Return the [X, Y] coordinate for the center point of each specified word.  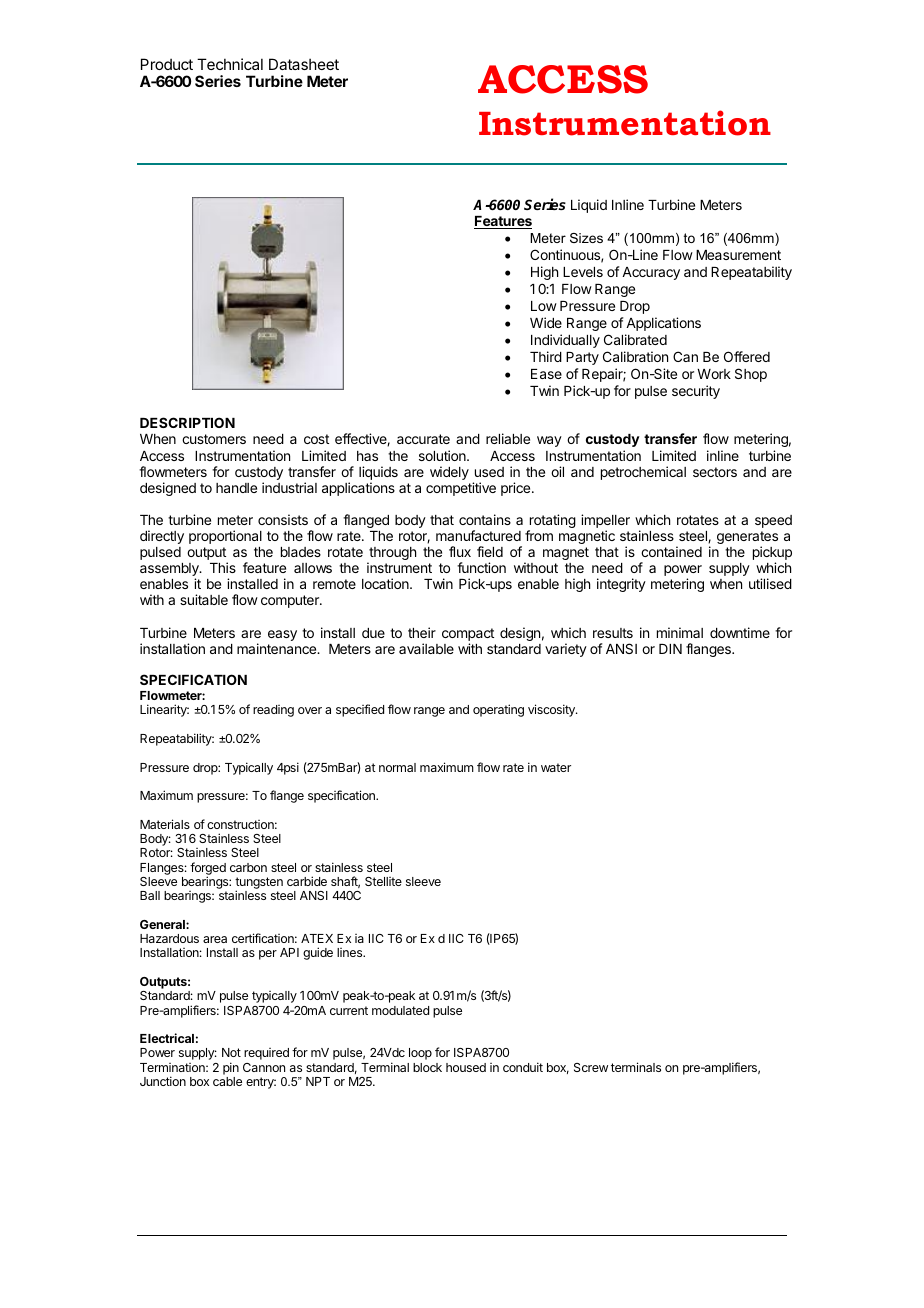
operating [498, 710]
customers [214, 439]
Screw [591, 1067]
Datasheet [304, 64]
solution [443, 455]
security [696, 392]
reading [273, 711]
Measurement [738, 255]
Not [231, 1052]
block [427, 1067]
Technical [230, 64]
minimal [680, 632]
